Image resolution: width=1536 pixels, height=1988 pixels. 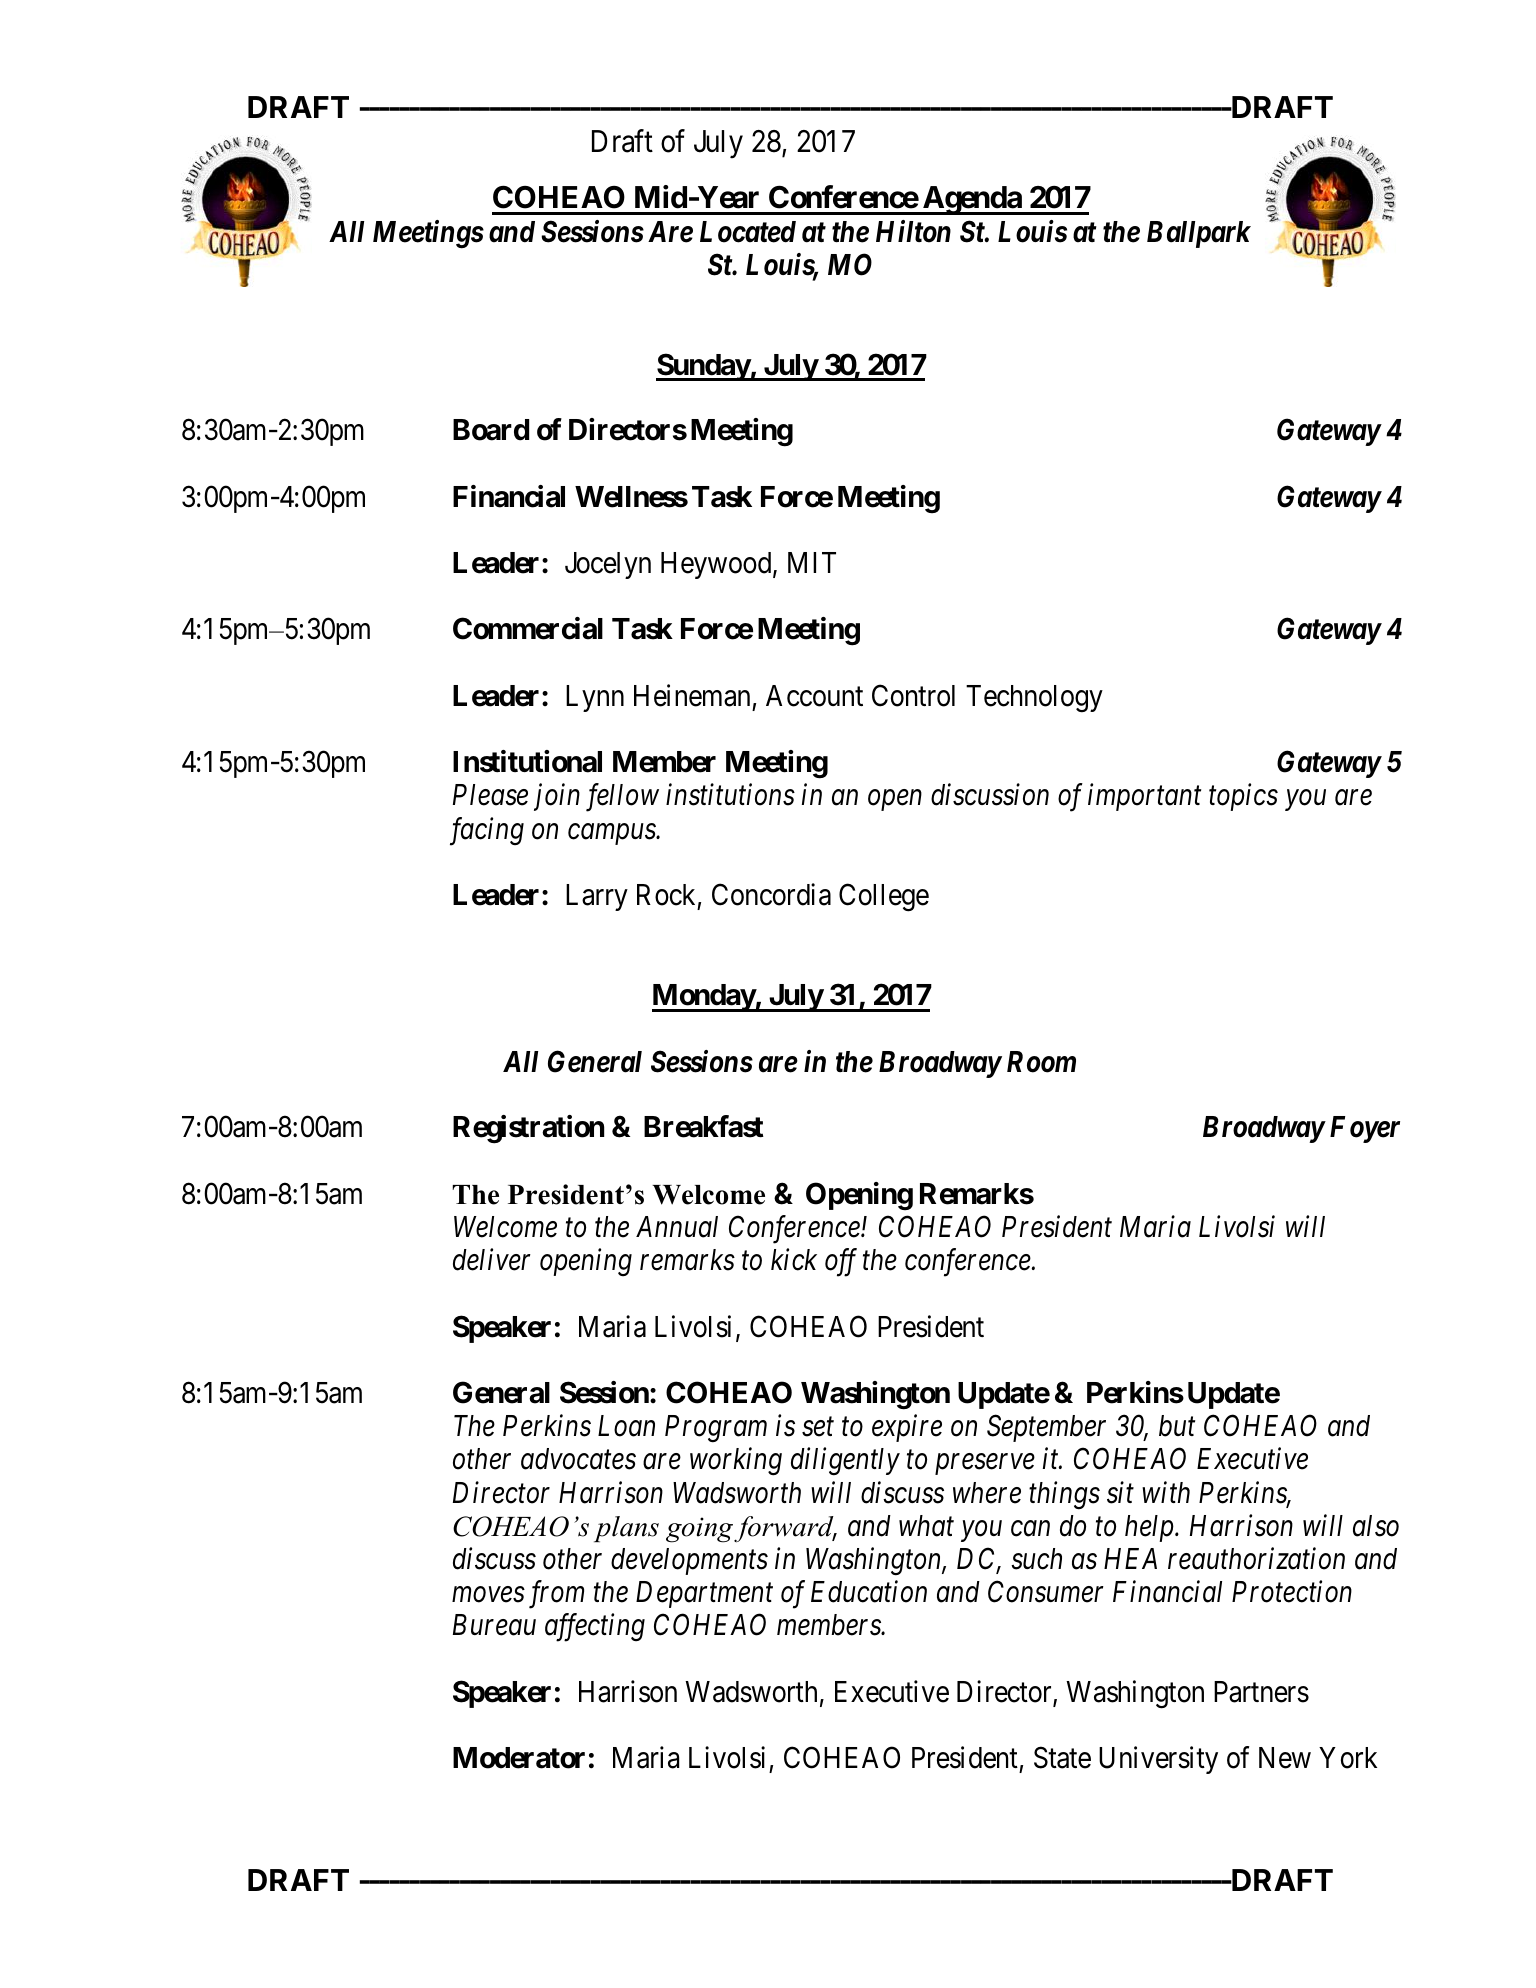 What do you see at coordinates (597, 897) in the screenshot?
I see `Larry` at bounding box center [597, 897].
